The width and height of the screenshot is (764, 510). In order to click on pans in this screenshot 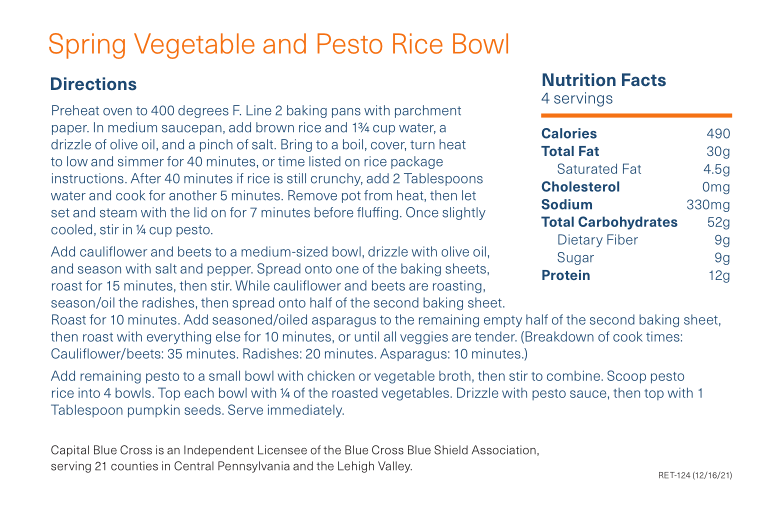, I will do `click(346, 113)`.
